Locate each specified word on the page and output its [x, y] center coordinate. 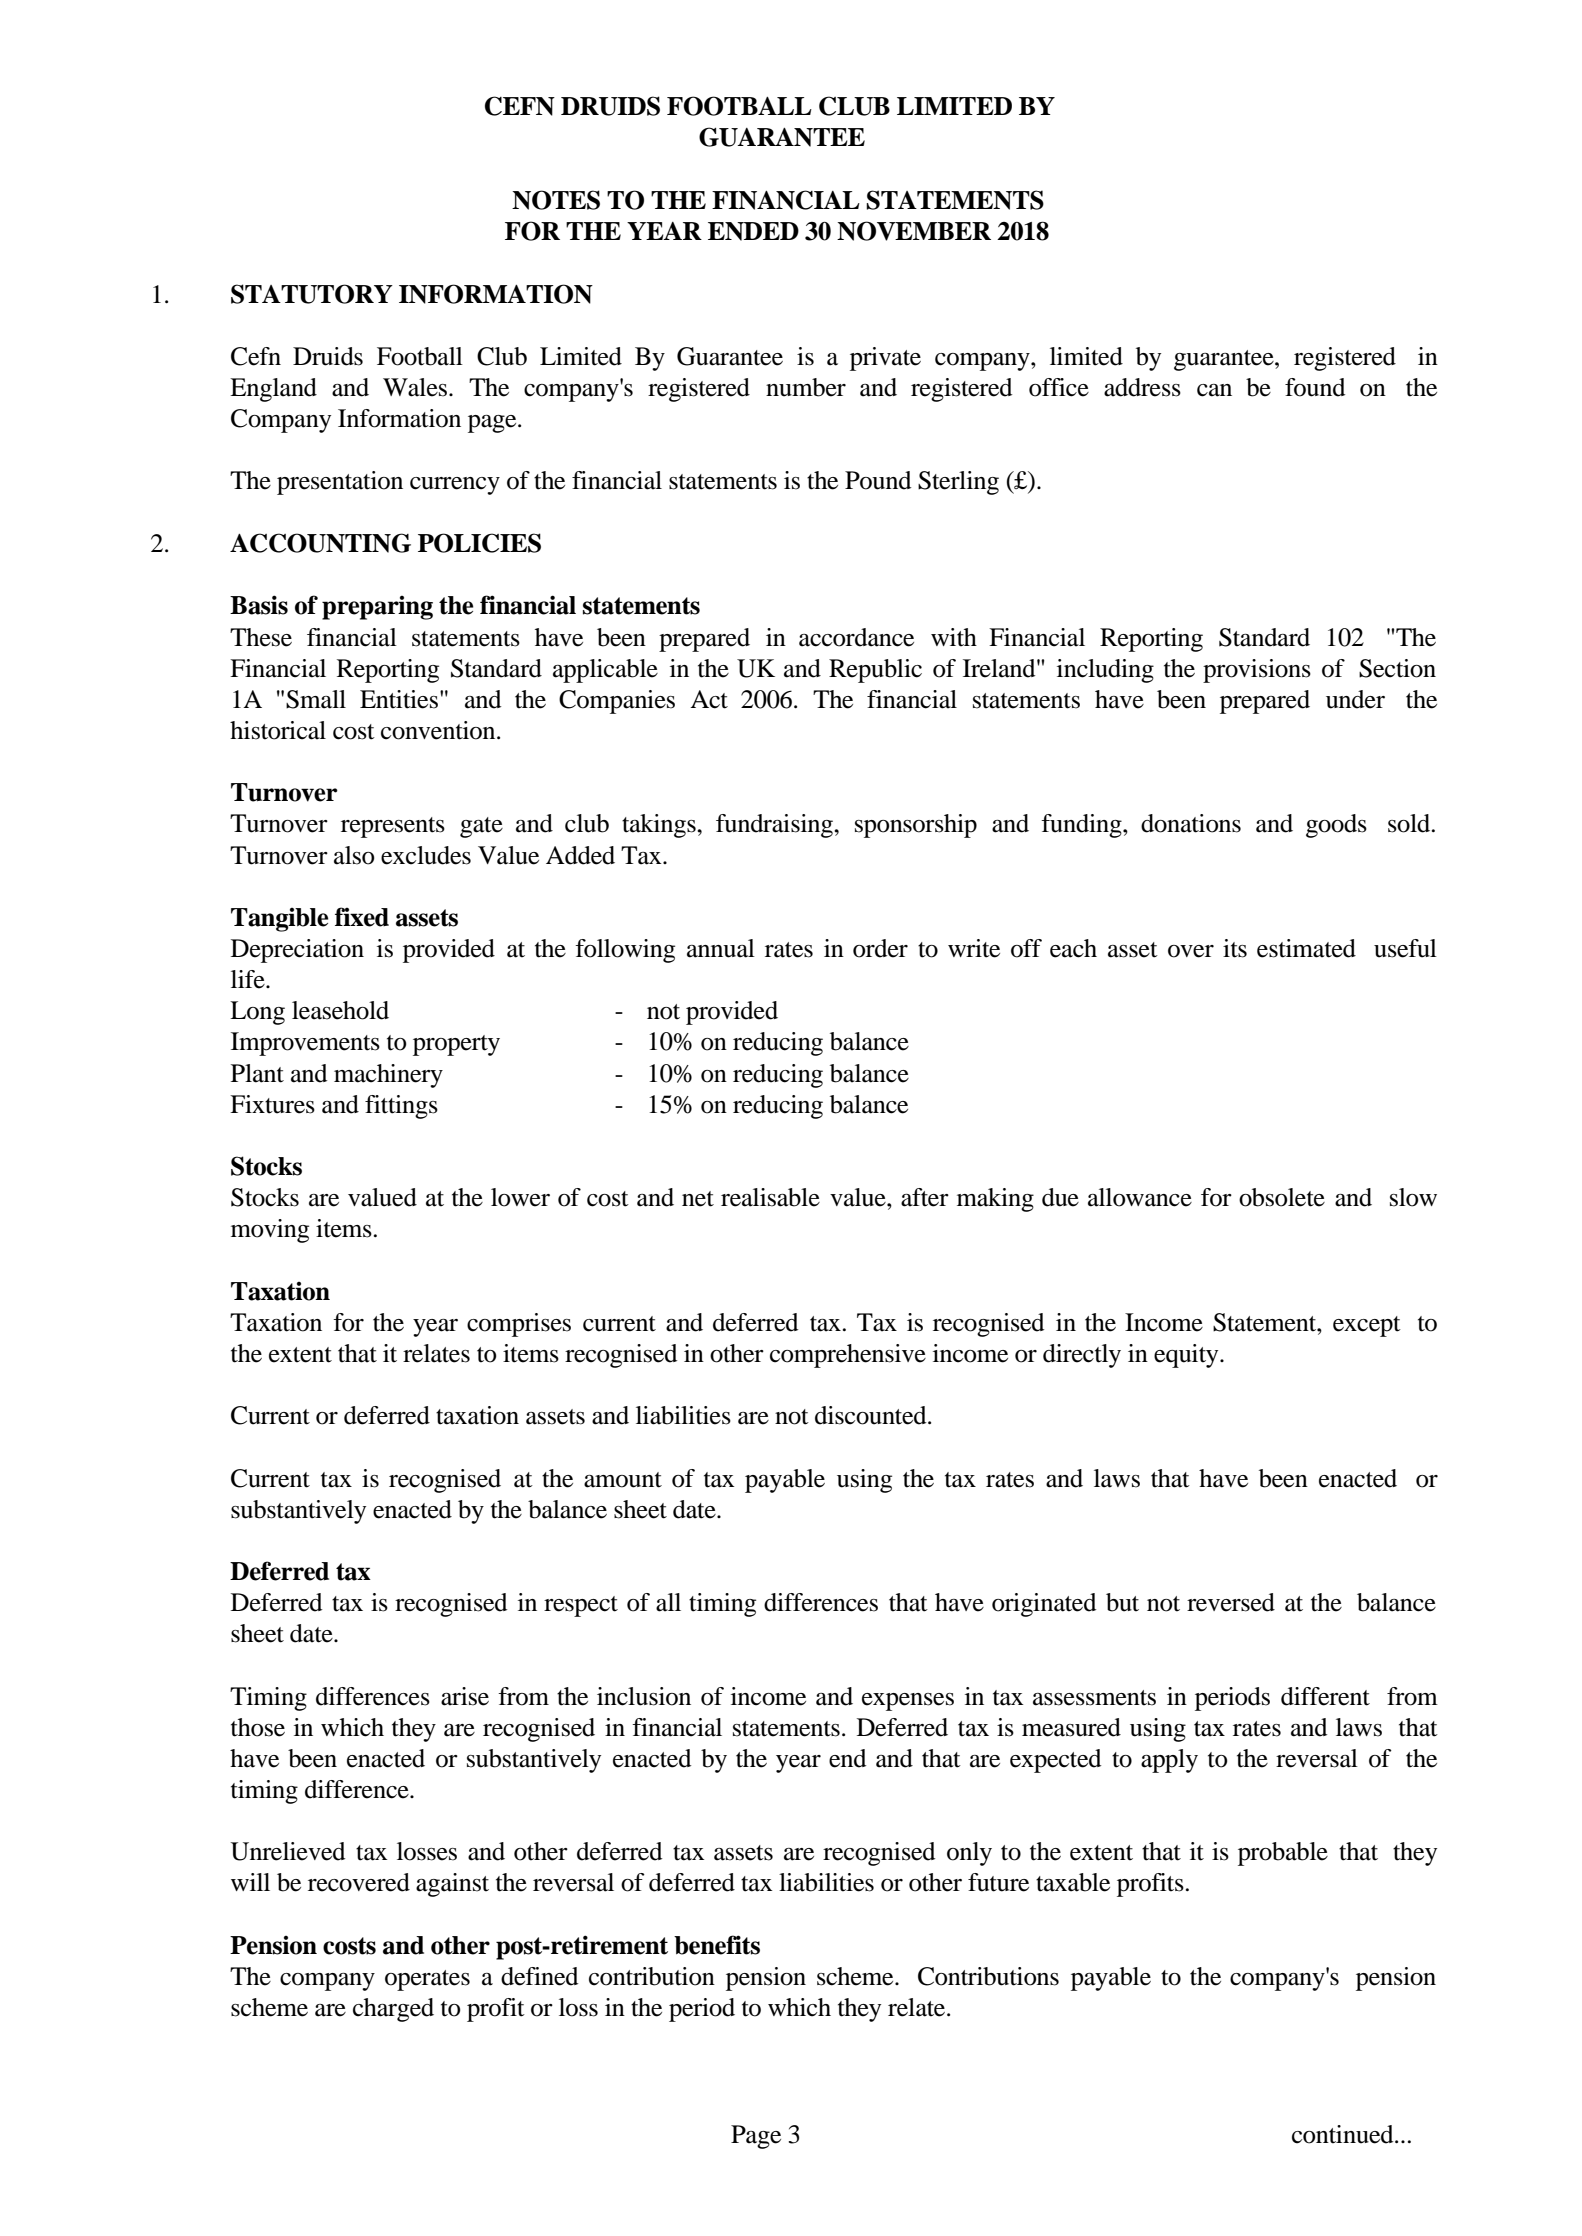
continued [1344, 2134]
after [925, 1197]
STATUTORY [312, 294]
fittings [401, 1107]
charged [393, 2010]
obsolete [1282, 1197]
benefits [717, 1945]
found [1315, 387]
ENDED [753, 231]
